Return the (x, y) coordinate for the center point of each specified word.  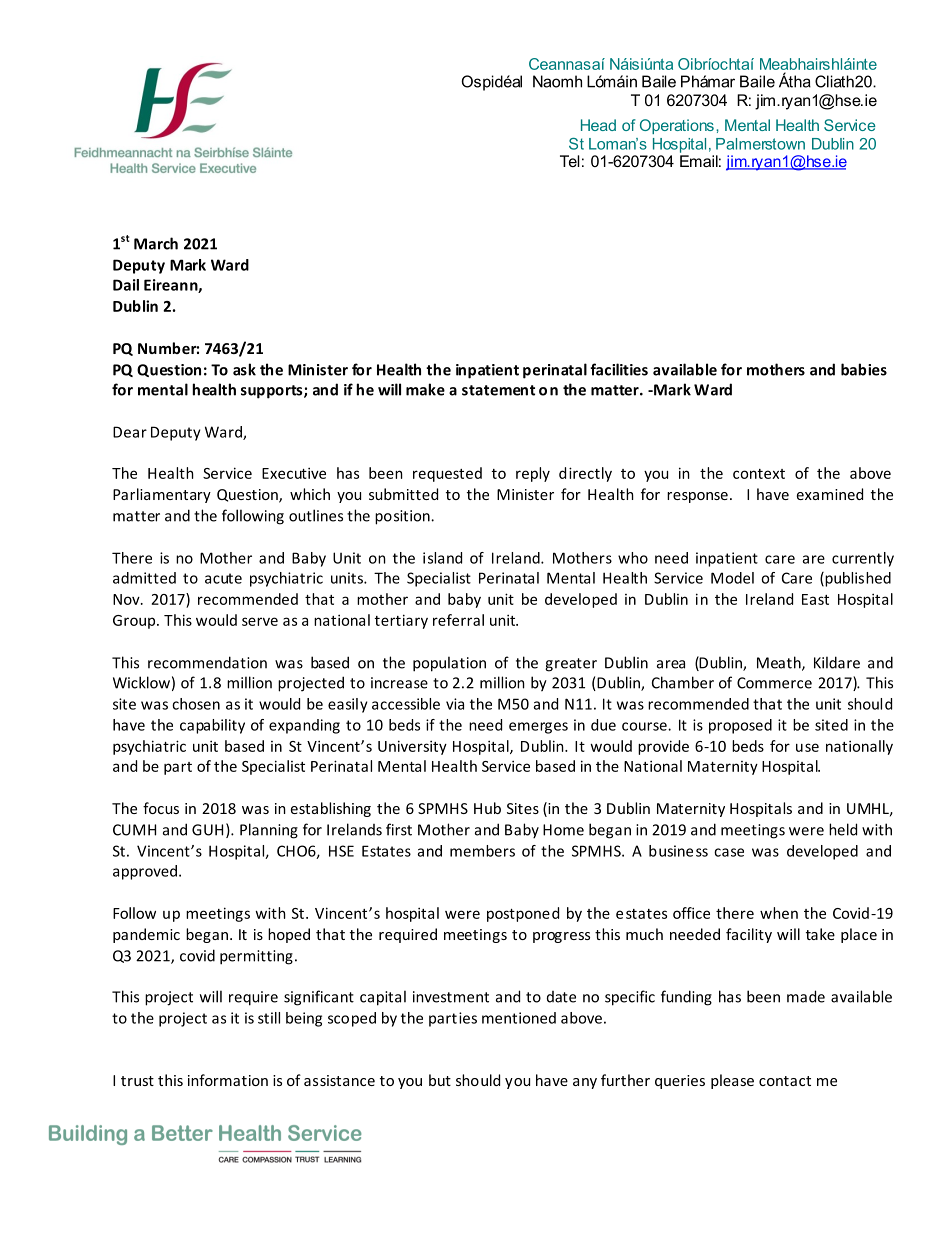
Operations (677, 126)
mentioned (519, 1018)
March (156, 243)
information (228, 1080)
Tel (570, 161)
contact (785, 1081)
